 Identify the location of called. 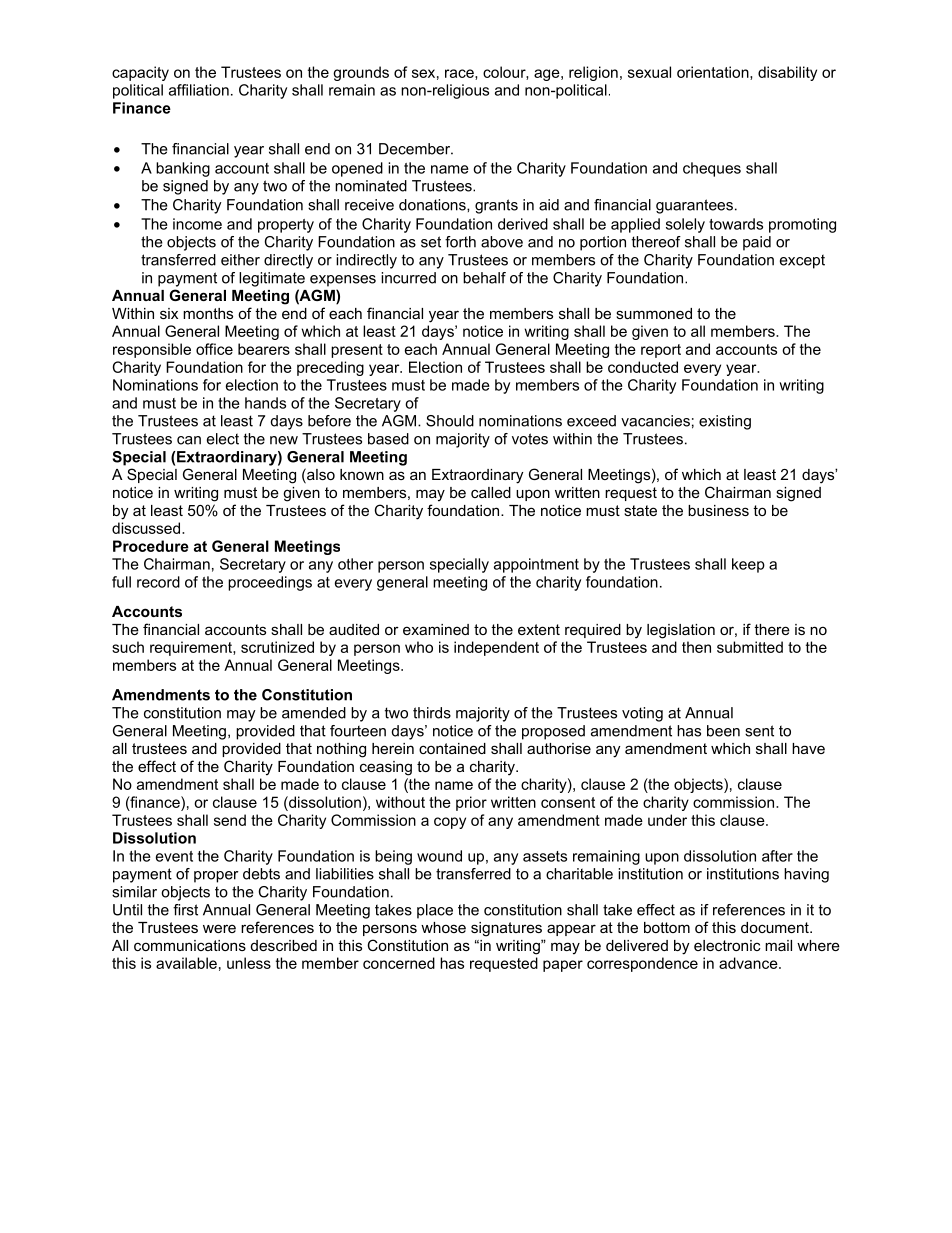
(491, 492).
